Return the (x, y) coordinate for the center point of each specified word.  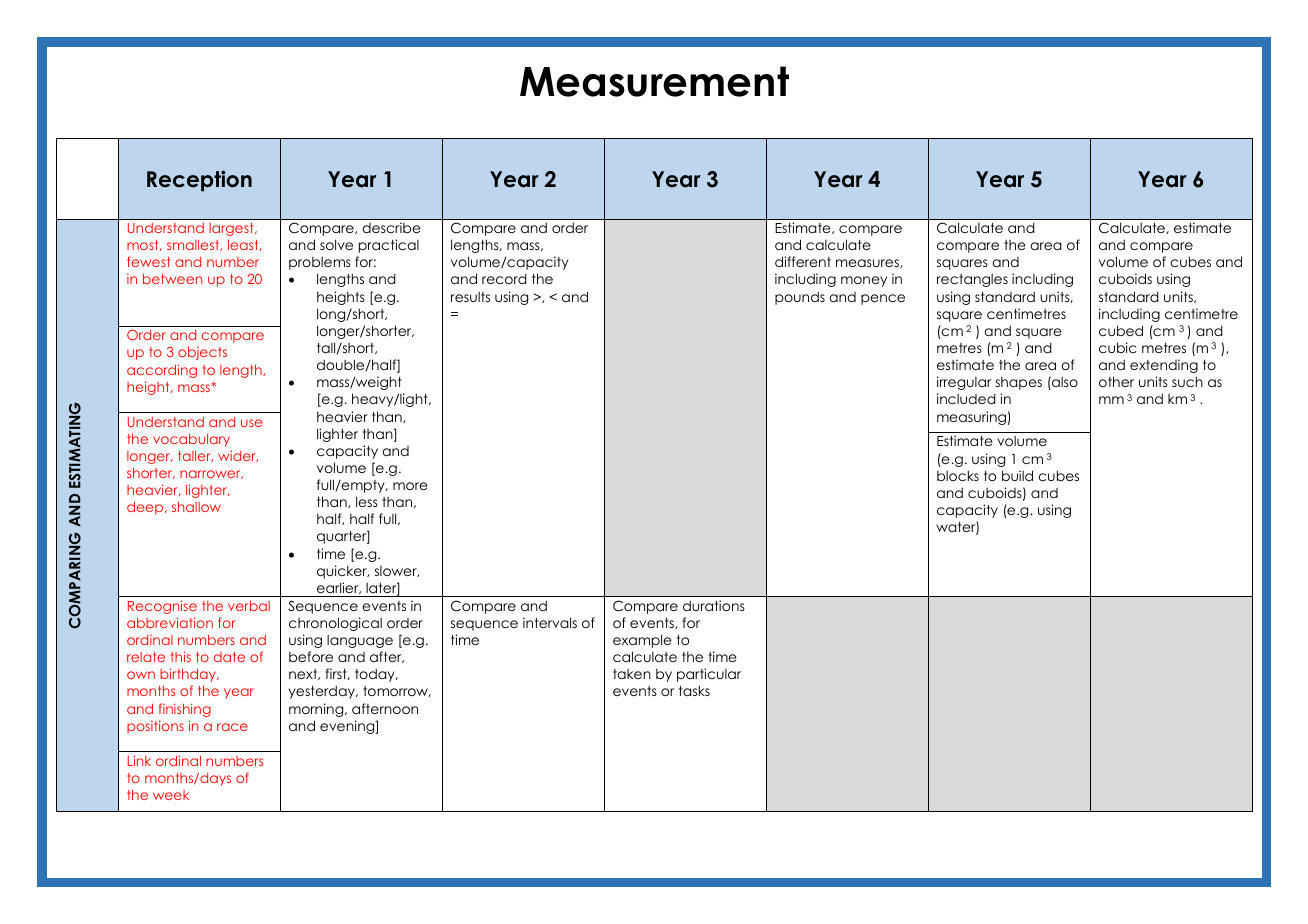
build (1017, 475)
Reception (199, 181)
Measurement (654, 81)
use (251, 423)
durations (714, 605)
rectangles (972, 280)
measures (868, 263)
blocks (958, 475)
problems (320, 263)
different (803, 261)
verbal (249, 606)
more (410, 486)
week (171, 795)
